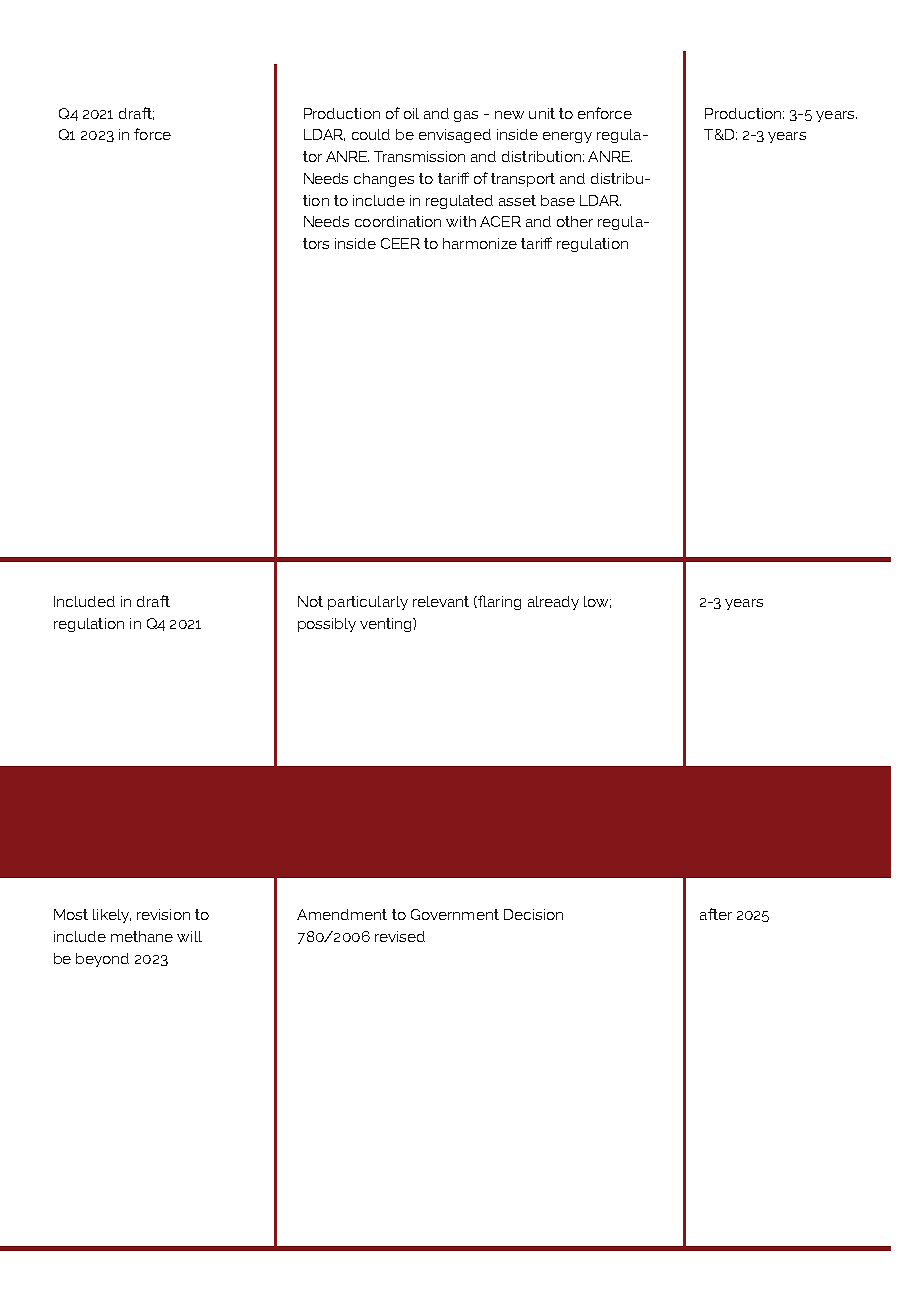 The image size is (924, 1308). What do you see at coordinates (567, 137) in the page?
I see `energy` at bounding box center [567, 137].
